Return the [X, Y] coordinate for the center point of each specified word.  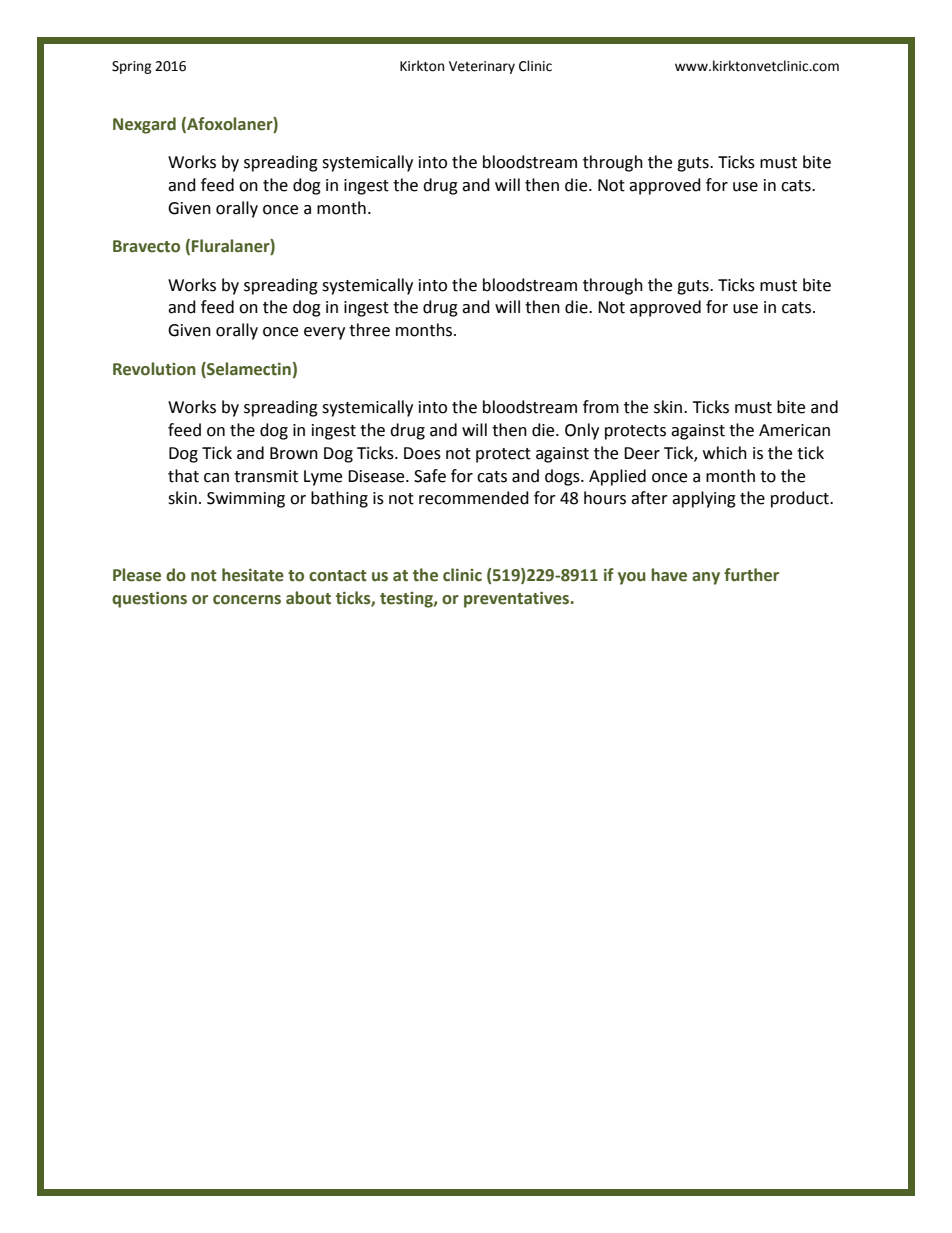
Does [422, 453]
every [324, 333]
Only [582, 431]
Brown [294, 453]
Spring [132, 67]
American [794, 430]
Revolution [154, 369]
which [725, 453]
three [369, 330]
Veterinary [482, 67]
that [183, 476]
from [601, 407]
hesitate [253, 575]
